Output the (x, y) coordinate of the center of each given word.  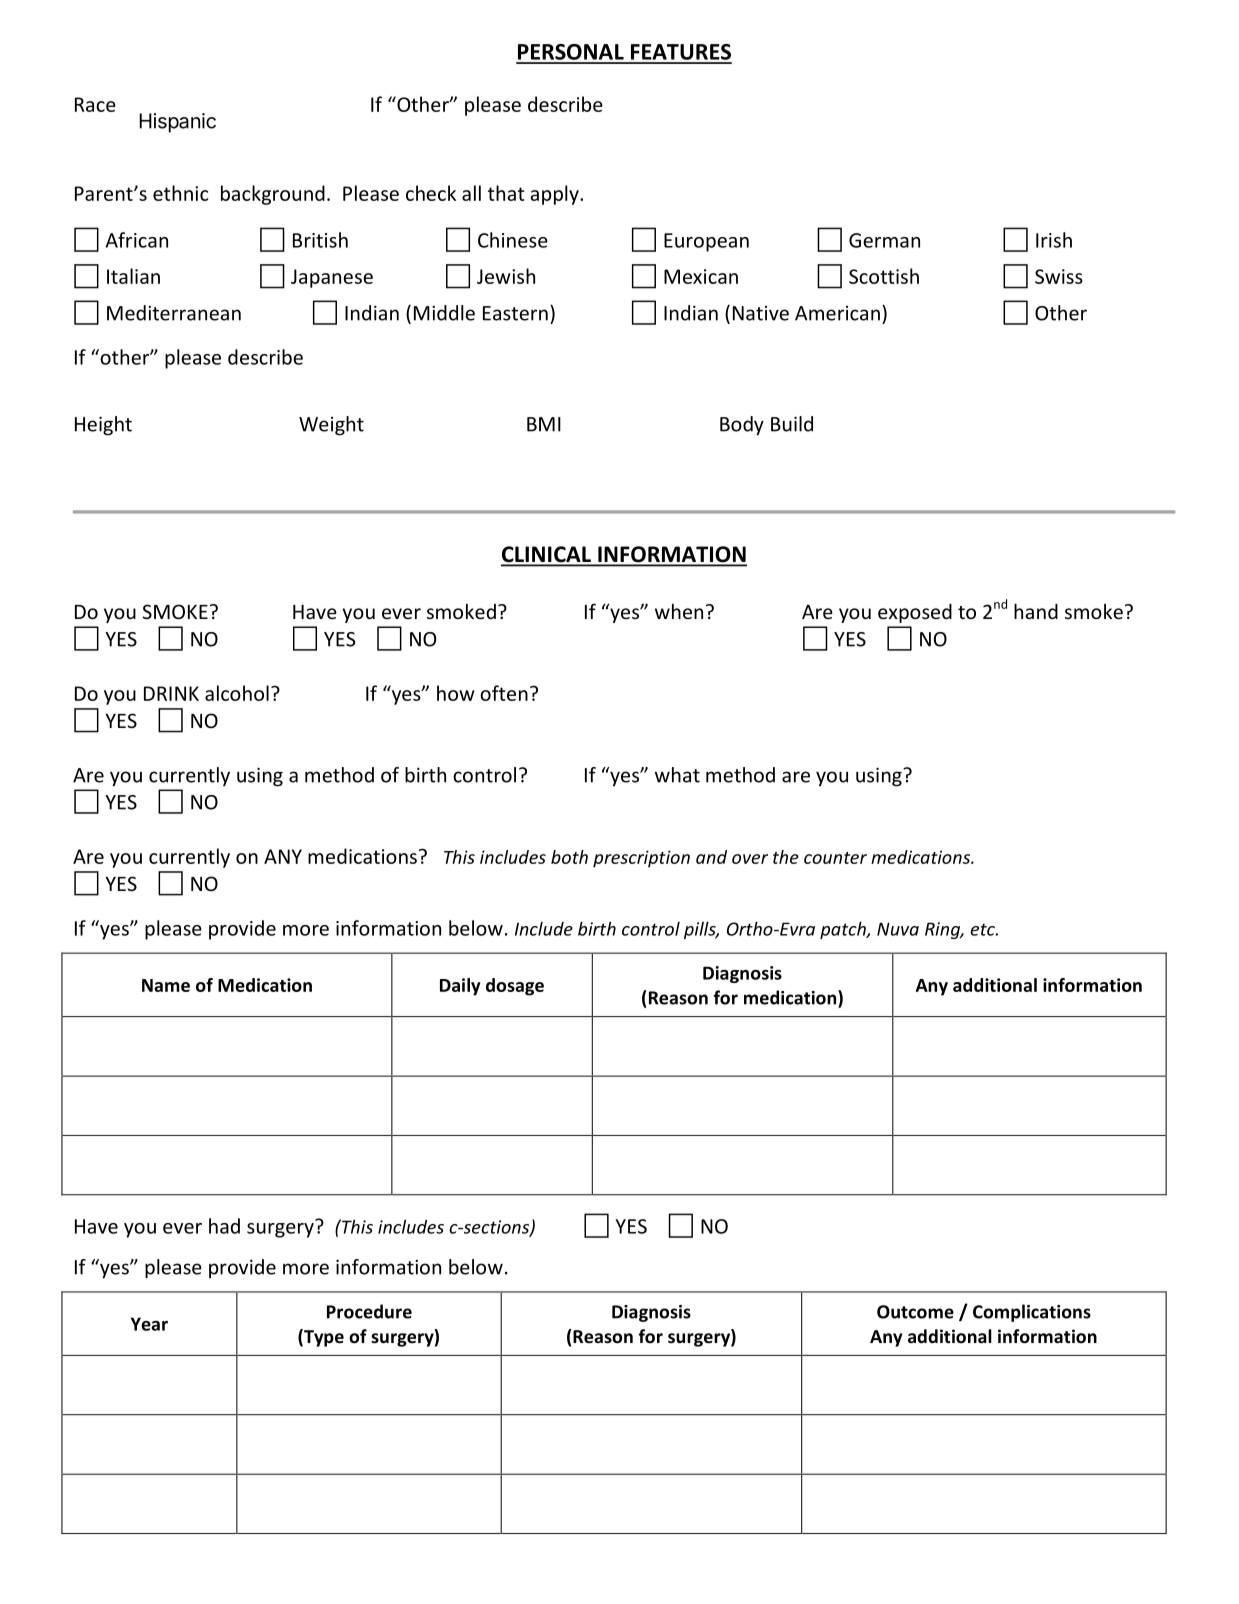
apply (555, 195)
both (569, 857)
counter (835, 858)
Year (149, 1324)
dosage (515, 987)
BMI (544, 424)
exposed (915, 613)
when (679, 611)
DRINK (171, 693)
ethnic (180, 193)
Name (166, 985)
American (837, 313)
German (884, 240)
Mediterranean (174, 313)
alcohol (237, 693)
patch (844, 930)
